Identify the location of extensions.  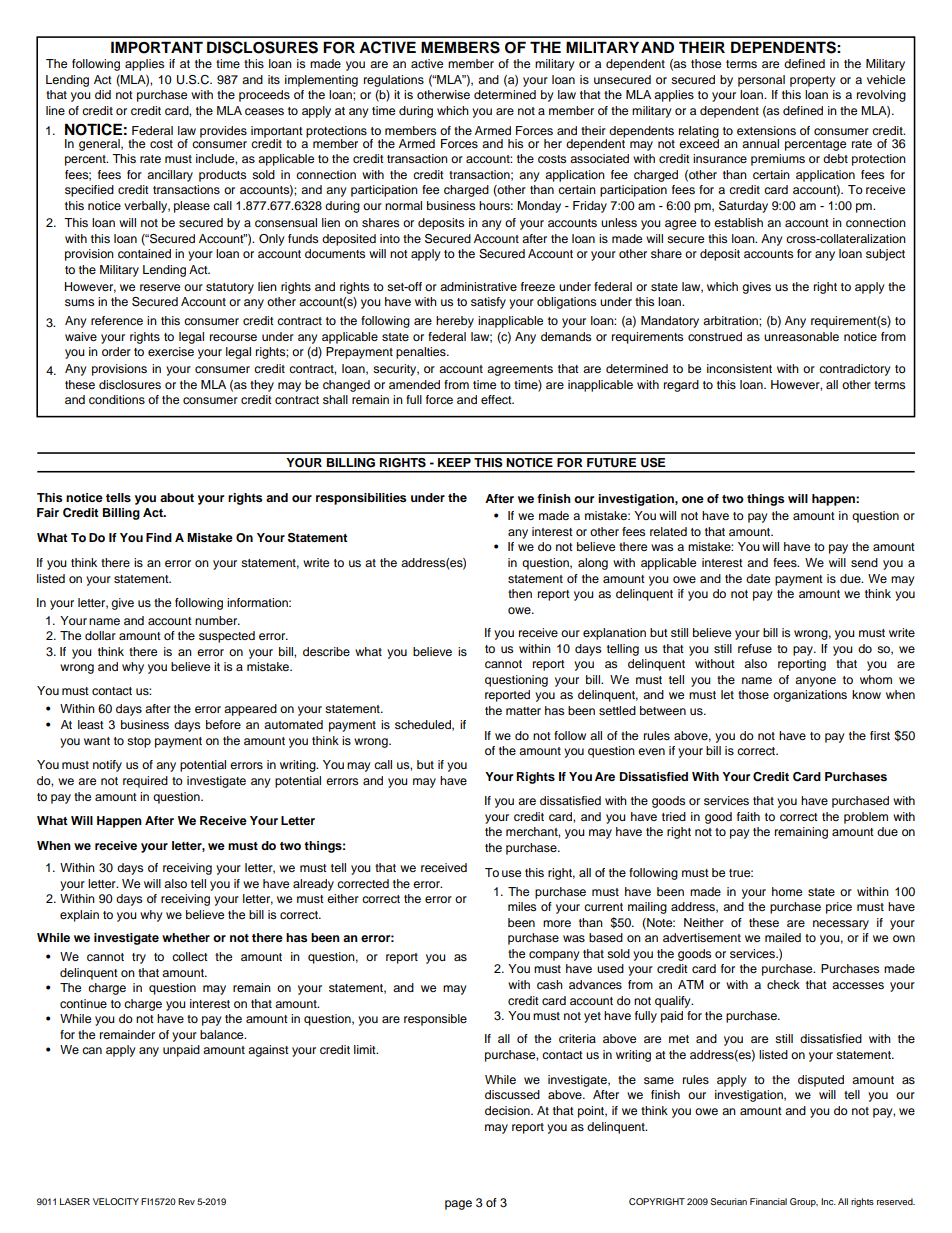
(766, 130).
